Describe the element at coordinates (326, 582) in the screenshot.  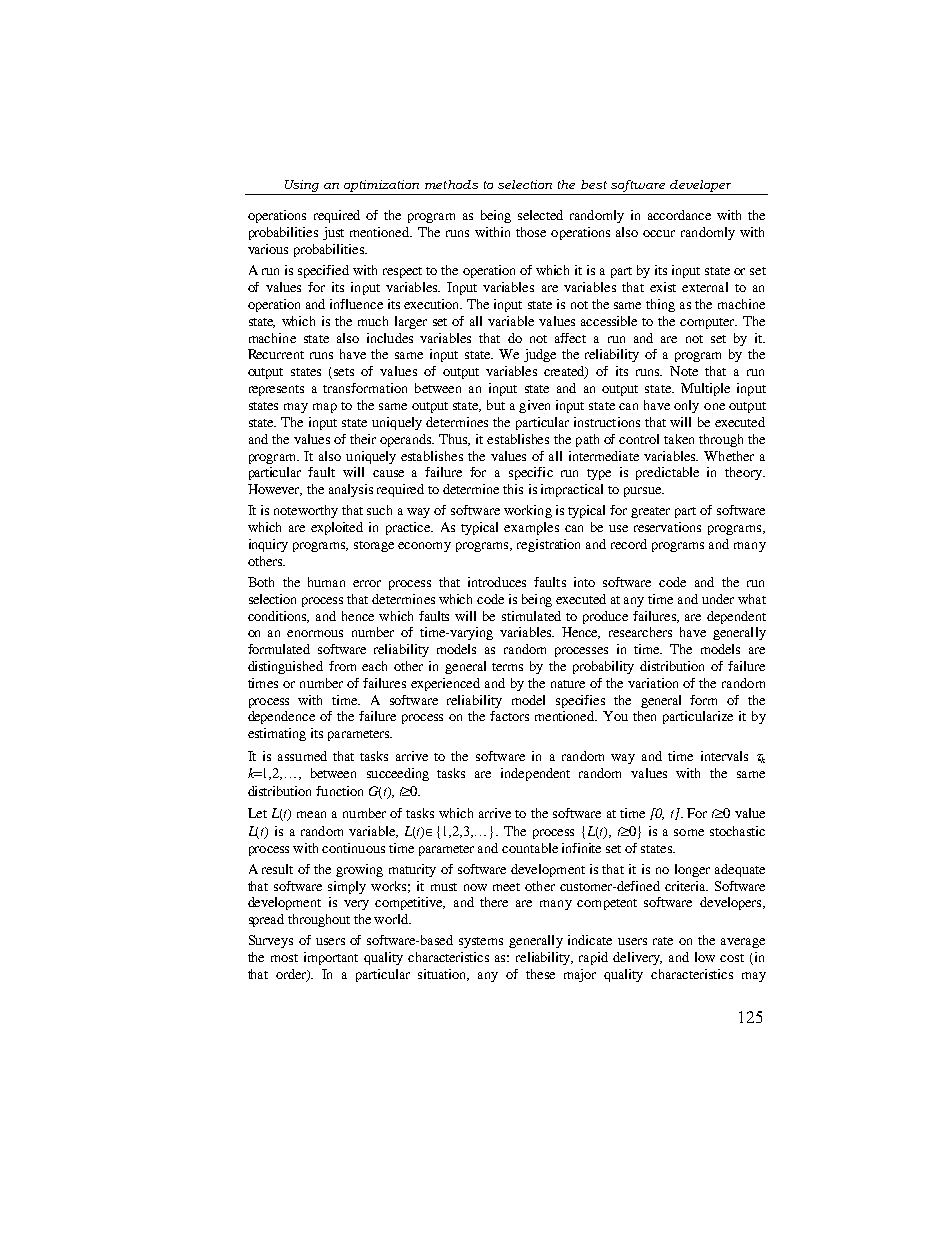
I see `human` at that location.
